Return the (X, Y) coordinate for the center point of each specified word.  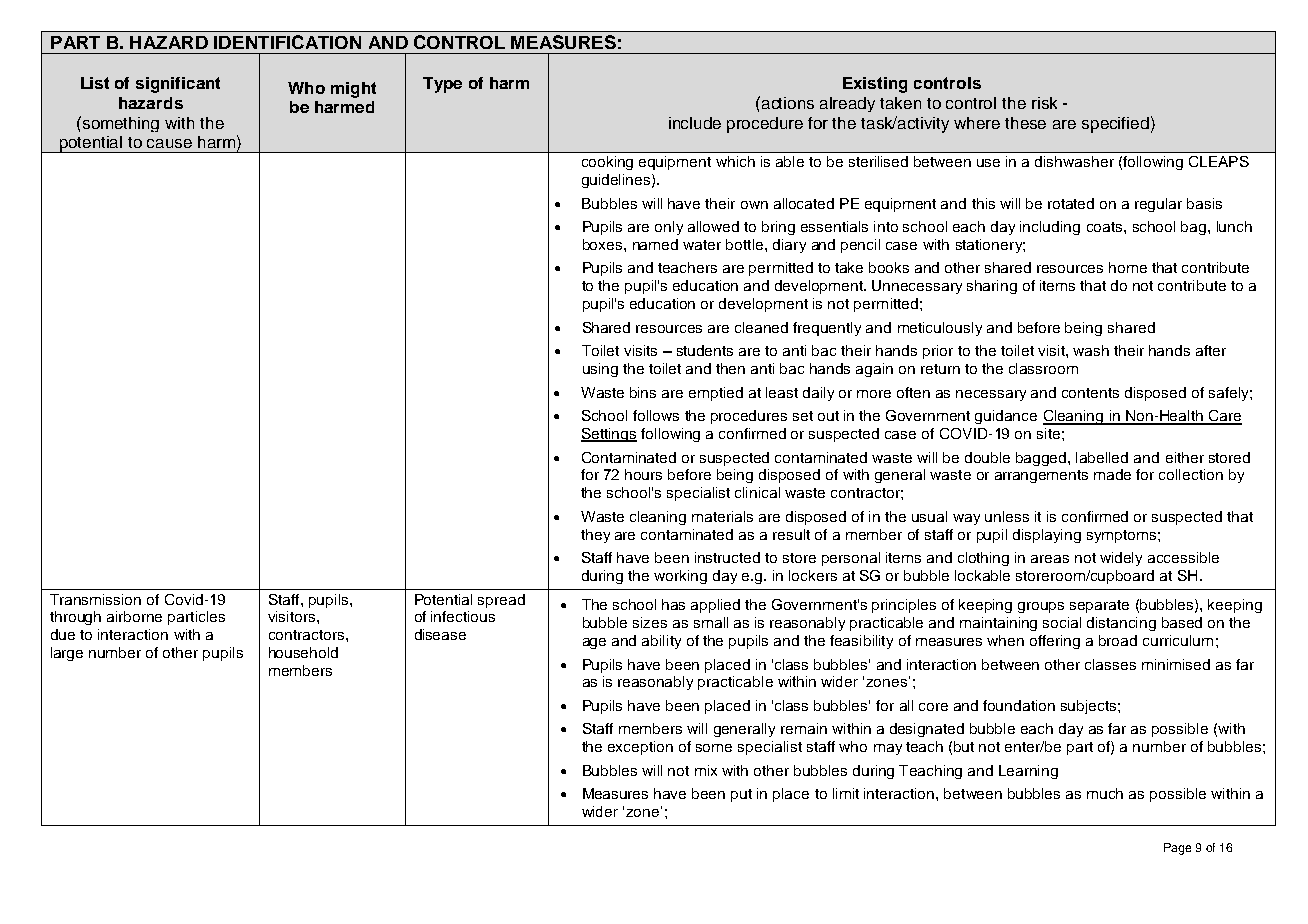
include (695, 123)
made (1112, 474)
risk (1044, 103)
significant (178, 85)
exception (640, 748)
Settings (609, 435)
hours (643, 474)
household (303, 652)
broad (1118, 640)
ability (661, 642)
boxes (604, 244)
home (1128, 267)
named (655, 244)
